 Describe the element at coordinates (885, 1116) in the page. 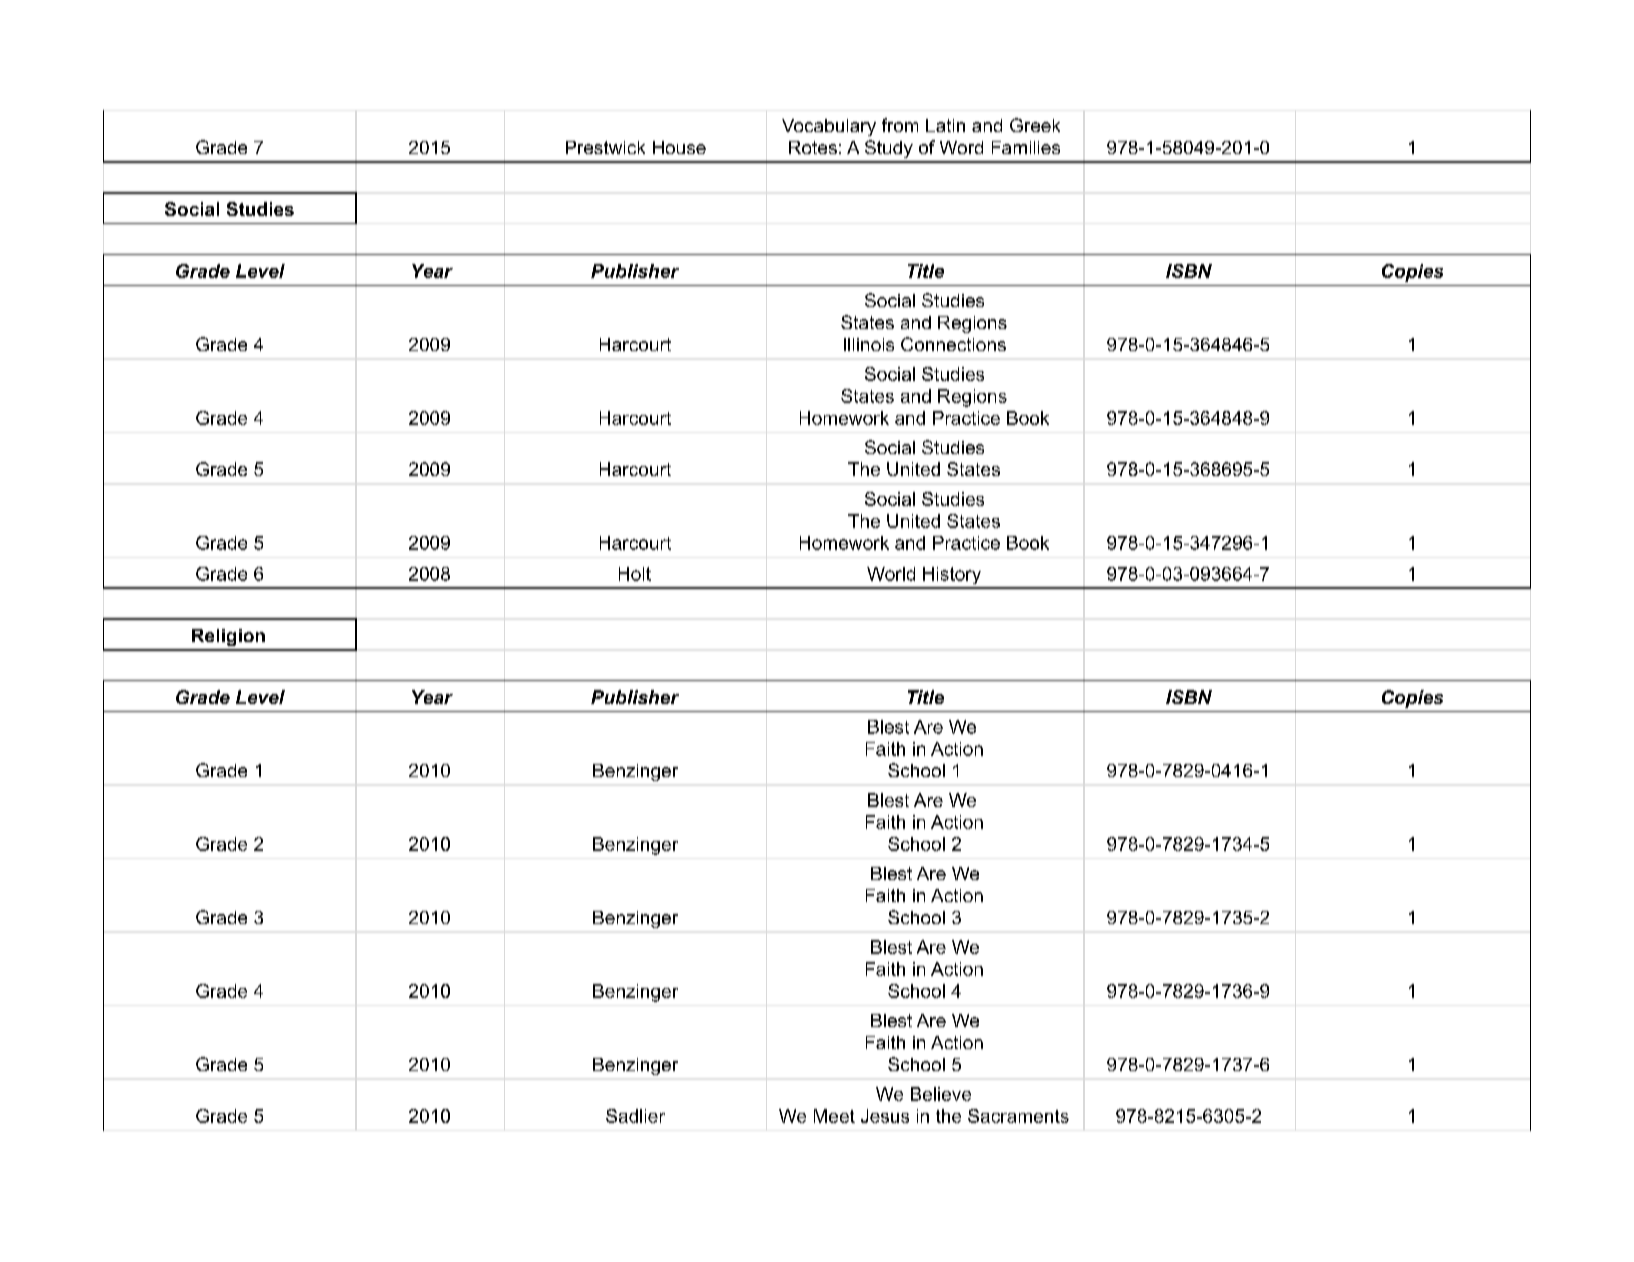

I see `Jesus` at that location.
